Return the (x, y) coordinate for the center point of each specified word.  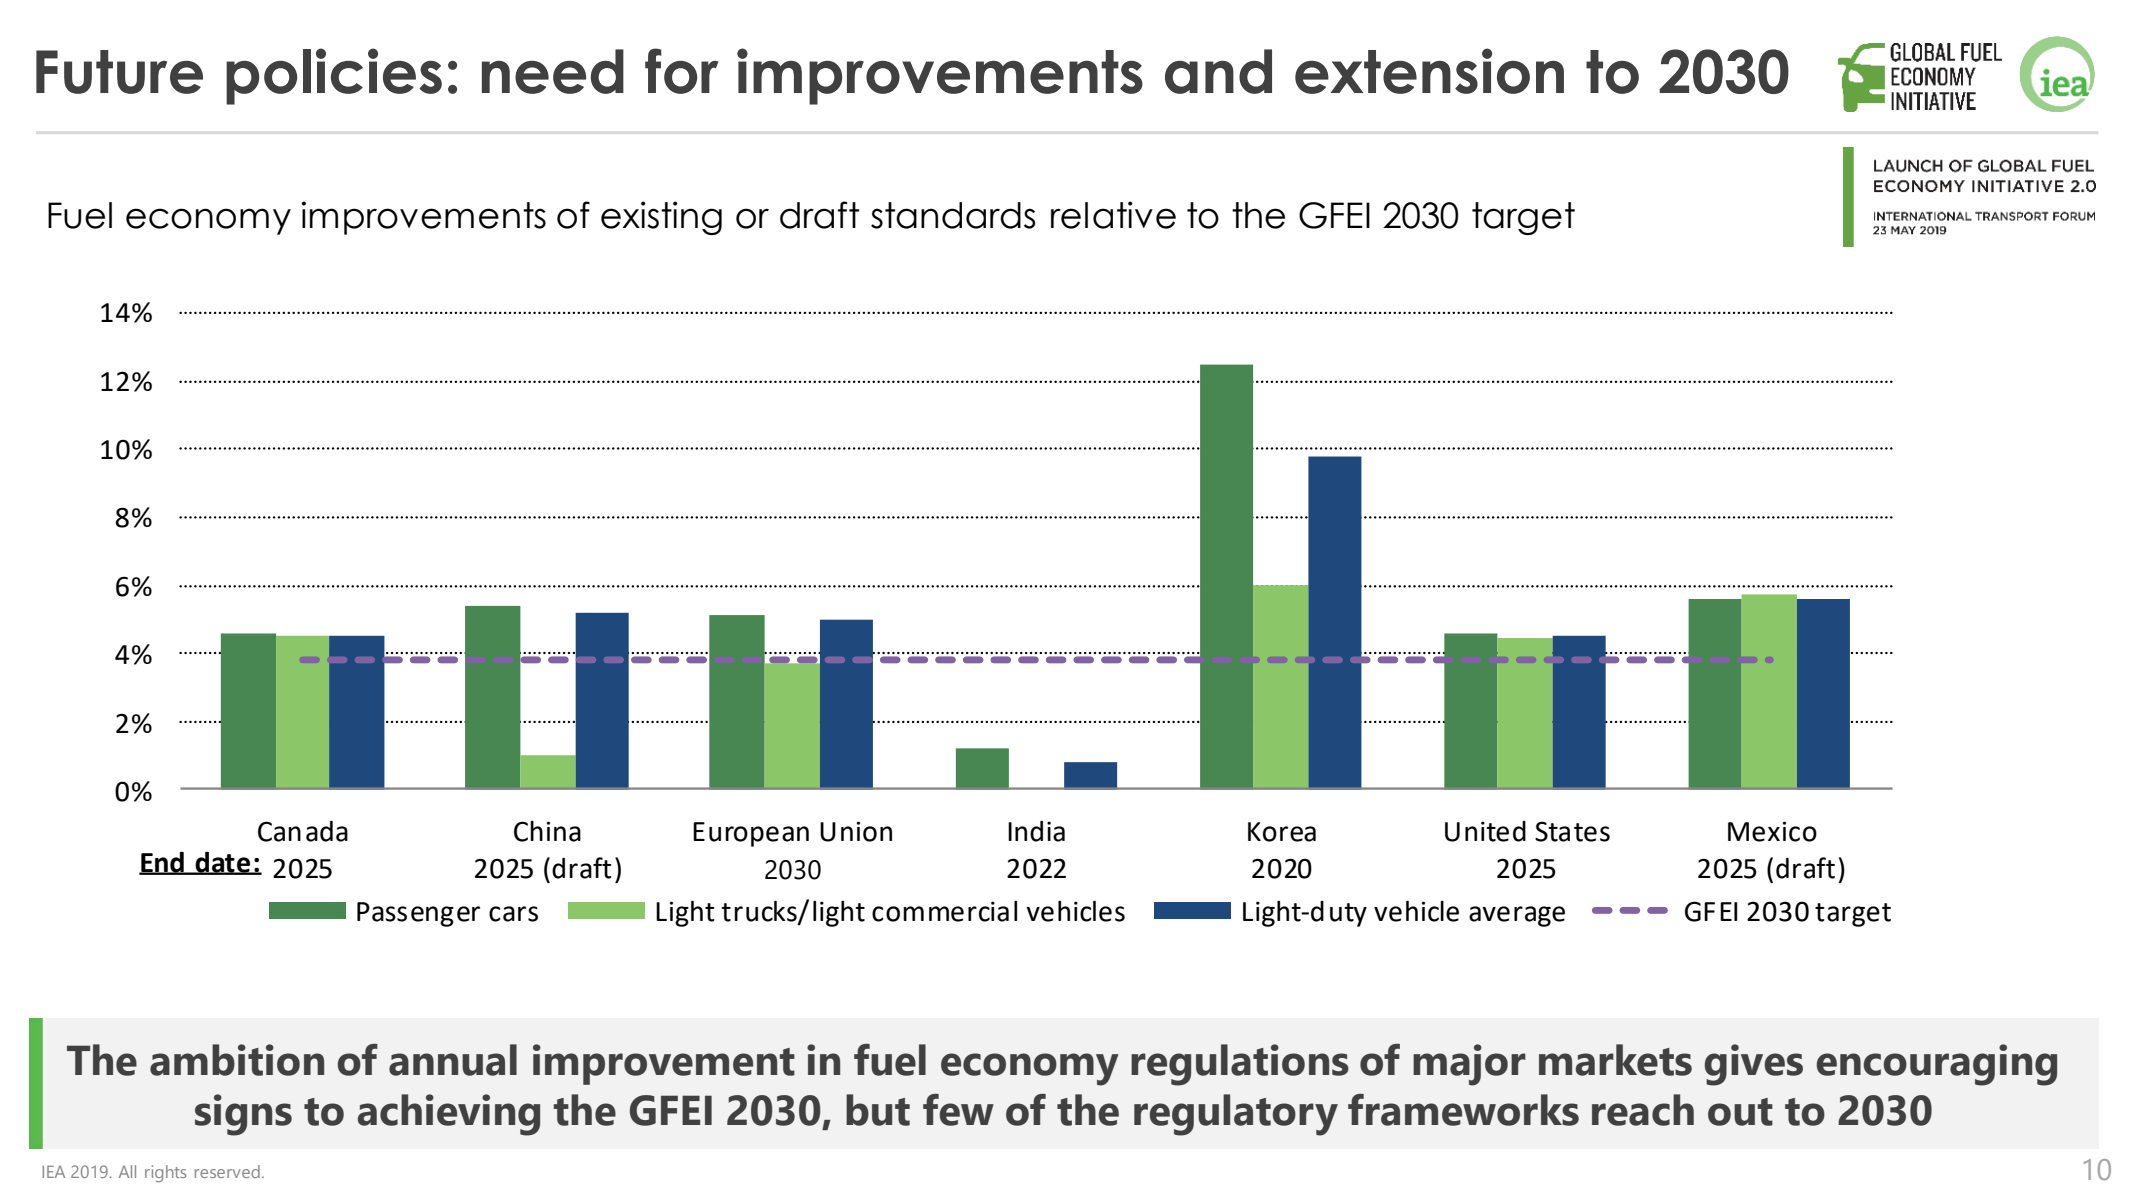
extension (1429, 71)
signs (243, 1115)
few (958, 1110)
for (681, 71)
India (1036, 831)
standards (953, 215)
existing (661, 218)
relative (1113, 215)
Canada (303, 831)
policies (334, 76)
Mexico (1772, 831)
